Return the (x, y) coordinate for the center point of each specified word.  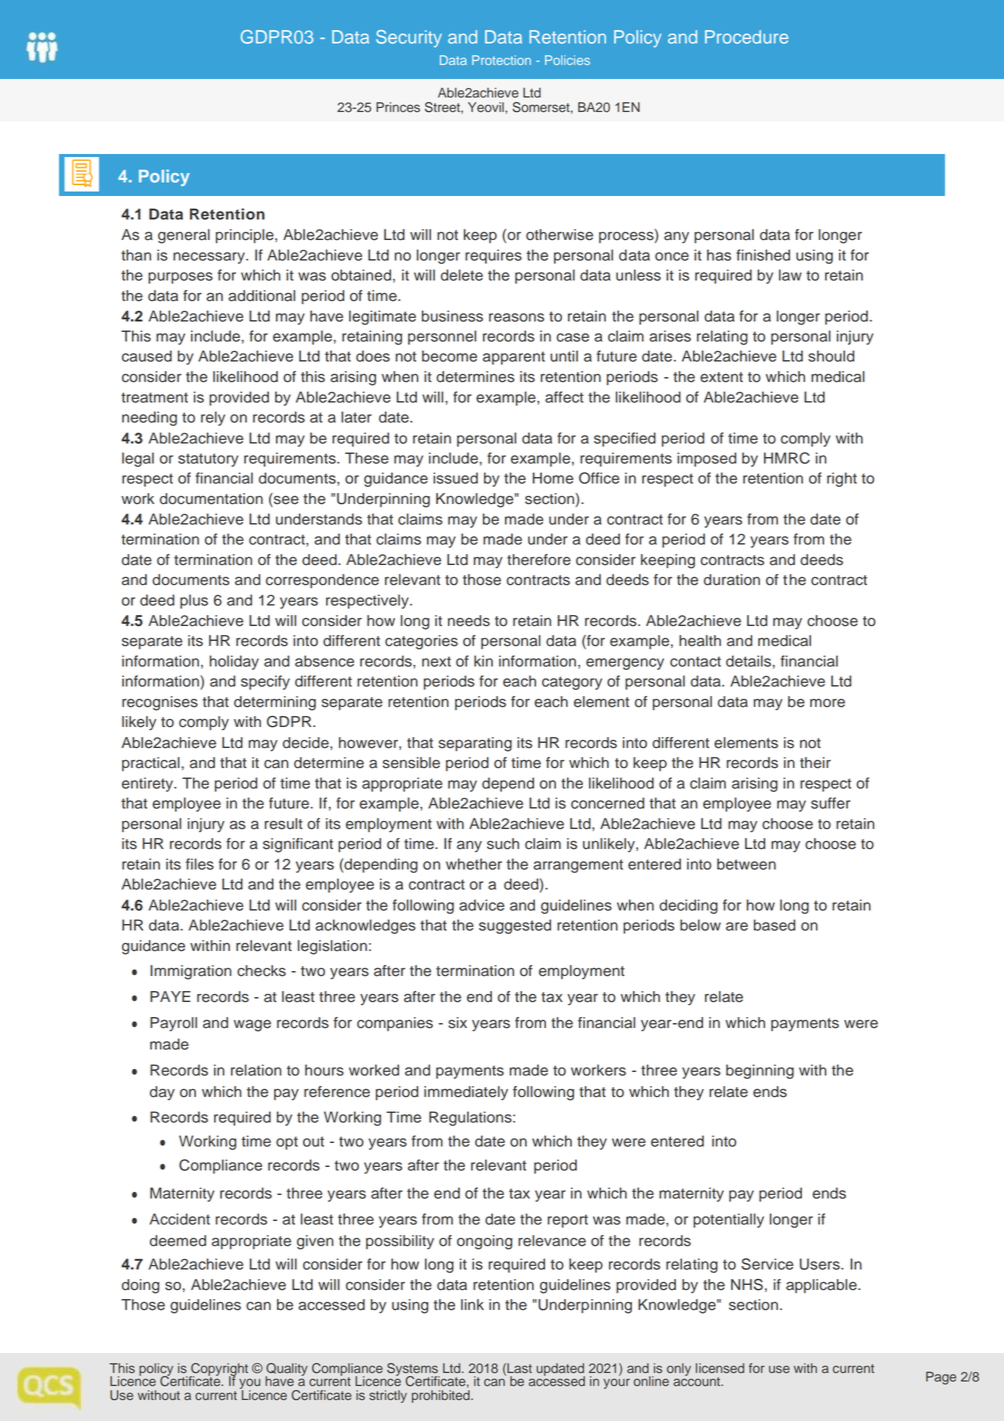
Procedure (746, 37)
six (457, 1023)
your (616, 1383)
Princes (398, 107)
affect (564, 397)
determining (275, 703)
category (572, 683)
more (827, 703)
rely (213, 418)
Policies (567, 60)
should (831, 356)
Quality (286, 1370)
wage (252, 1025)
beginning (760, 1071)
